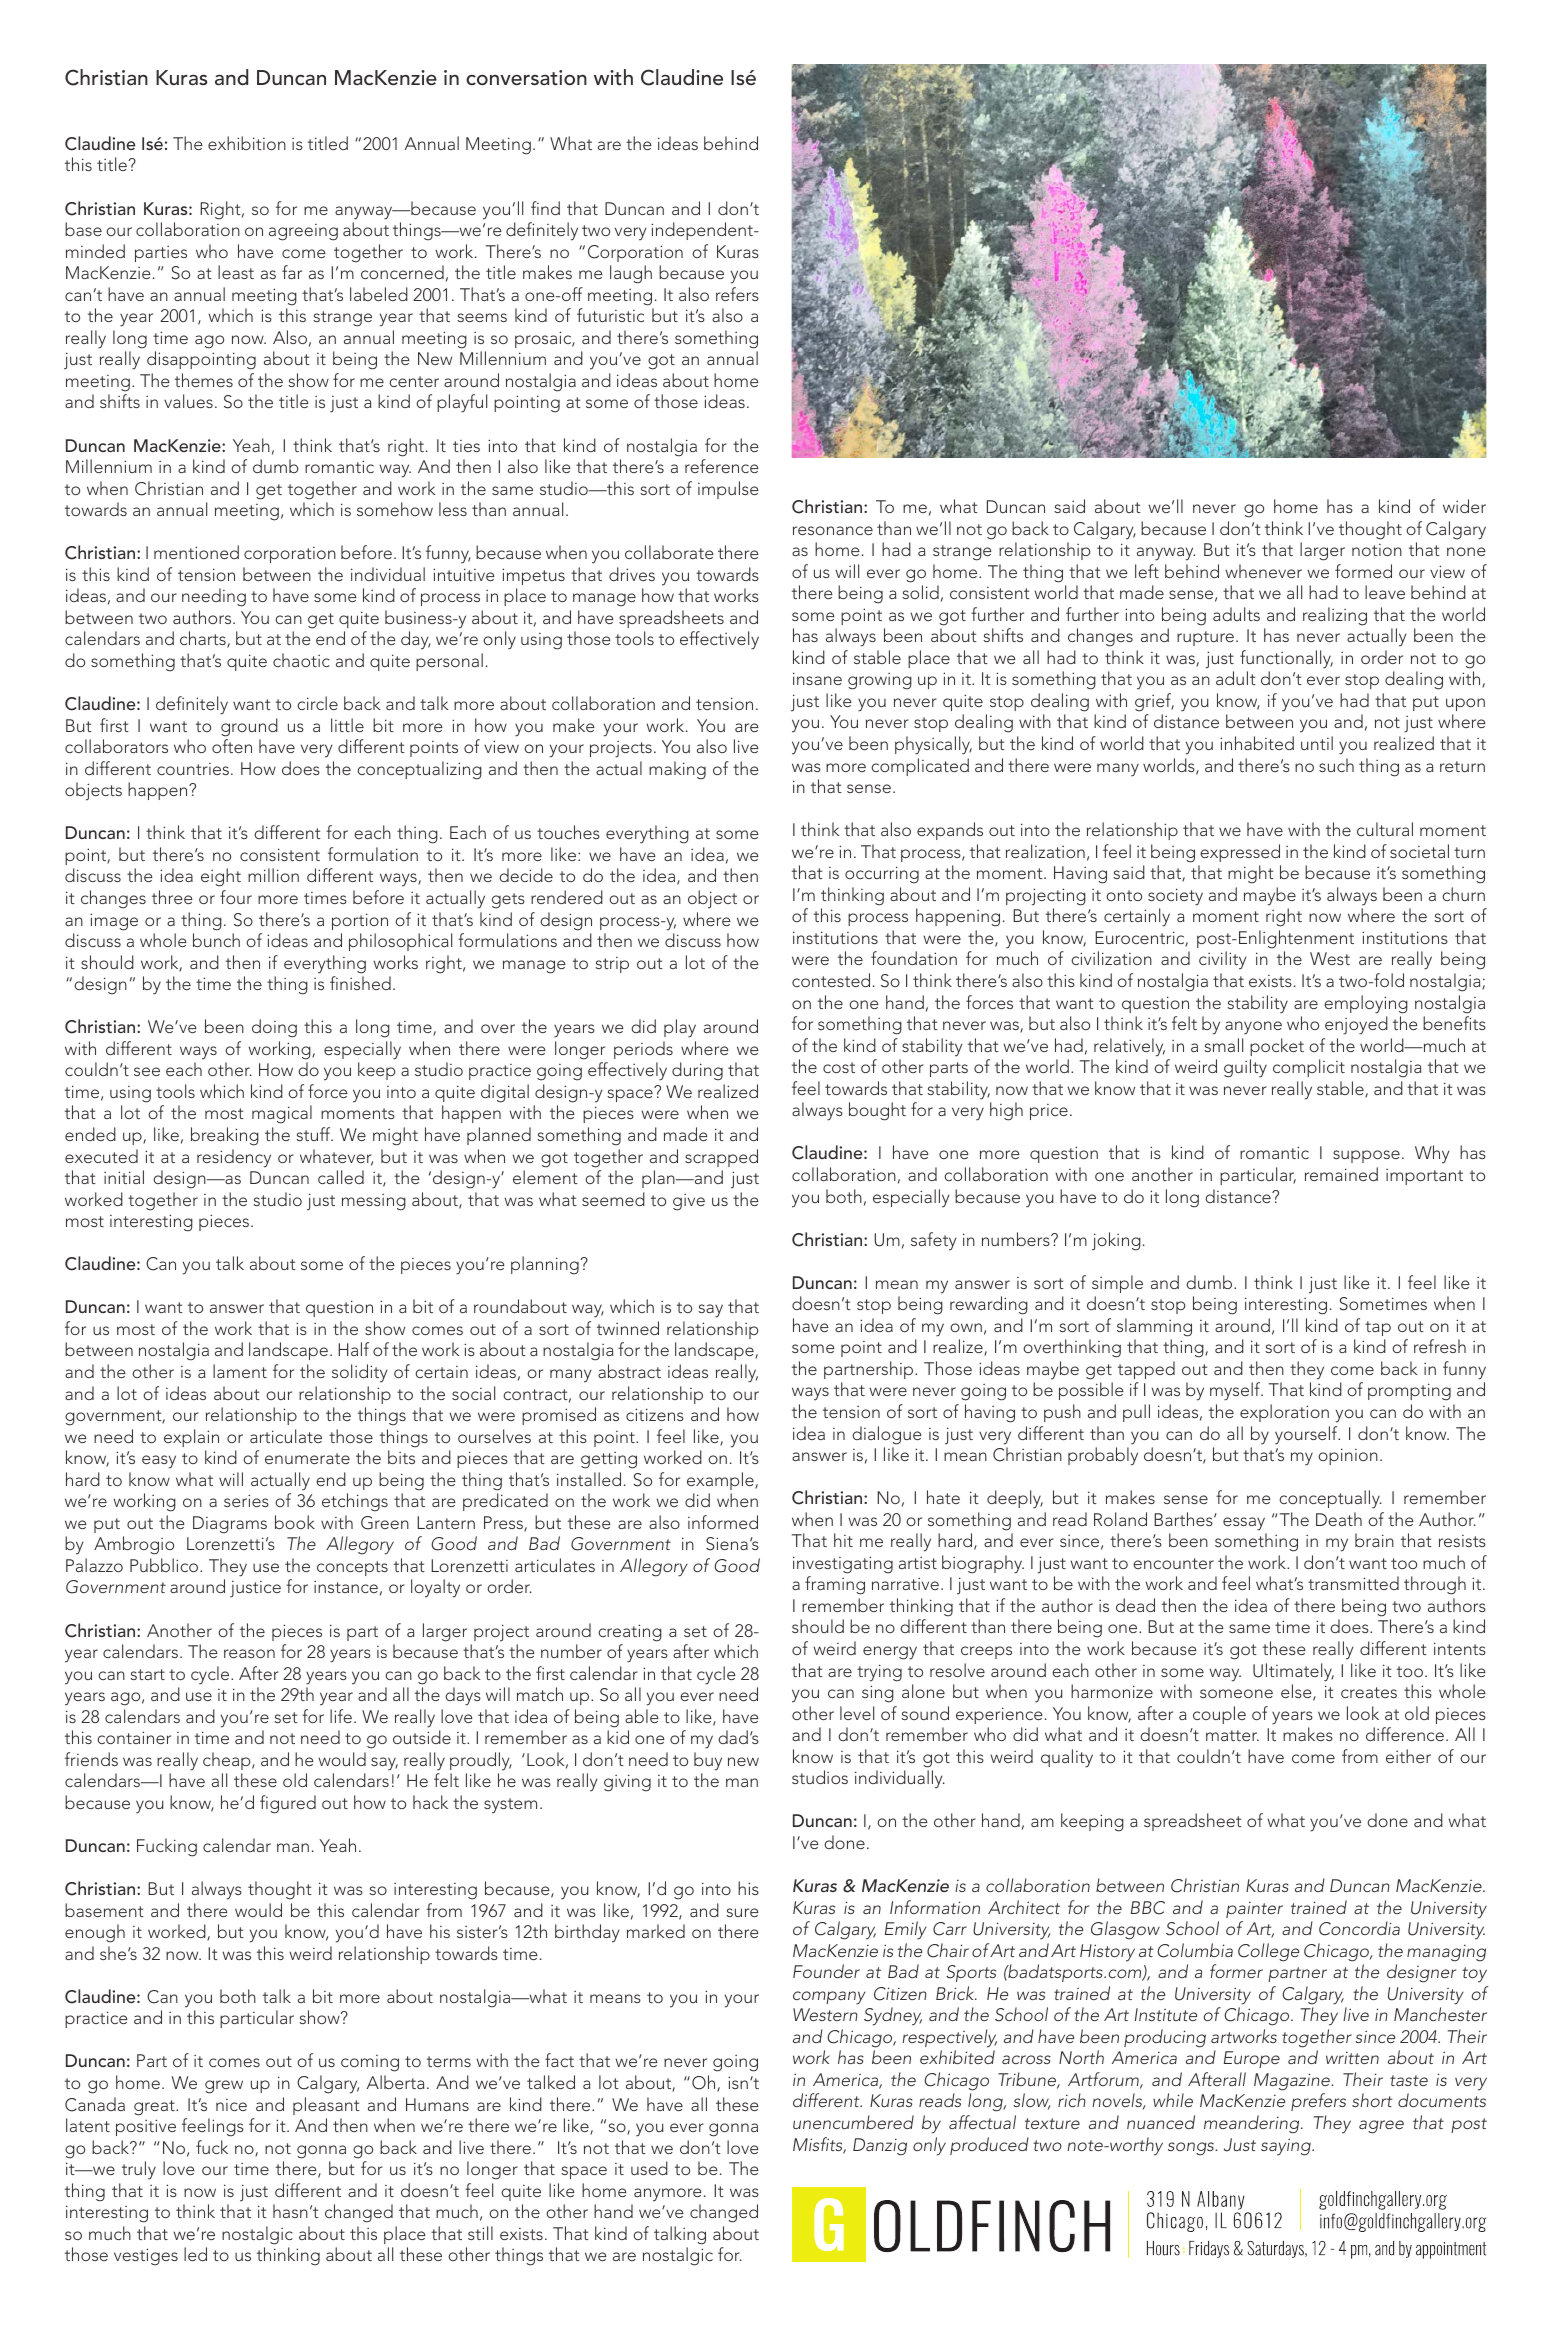  Describe the element at coordinates (247, 143) in the page. I see `exhibition` at that location.
